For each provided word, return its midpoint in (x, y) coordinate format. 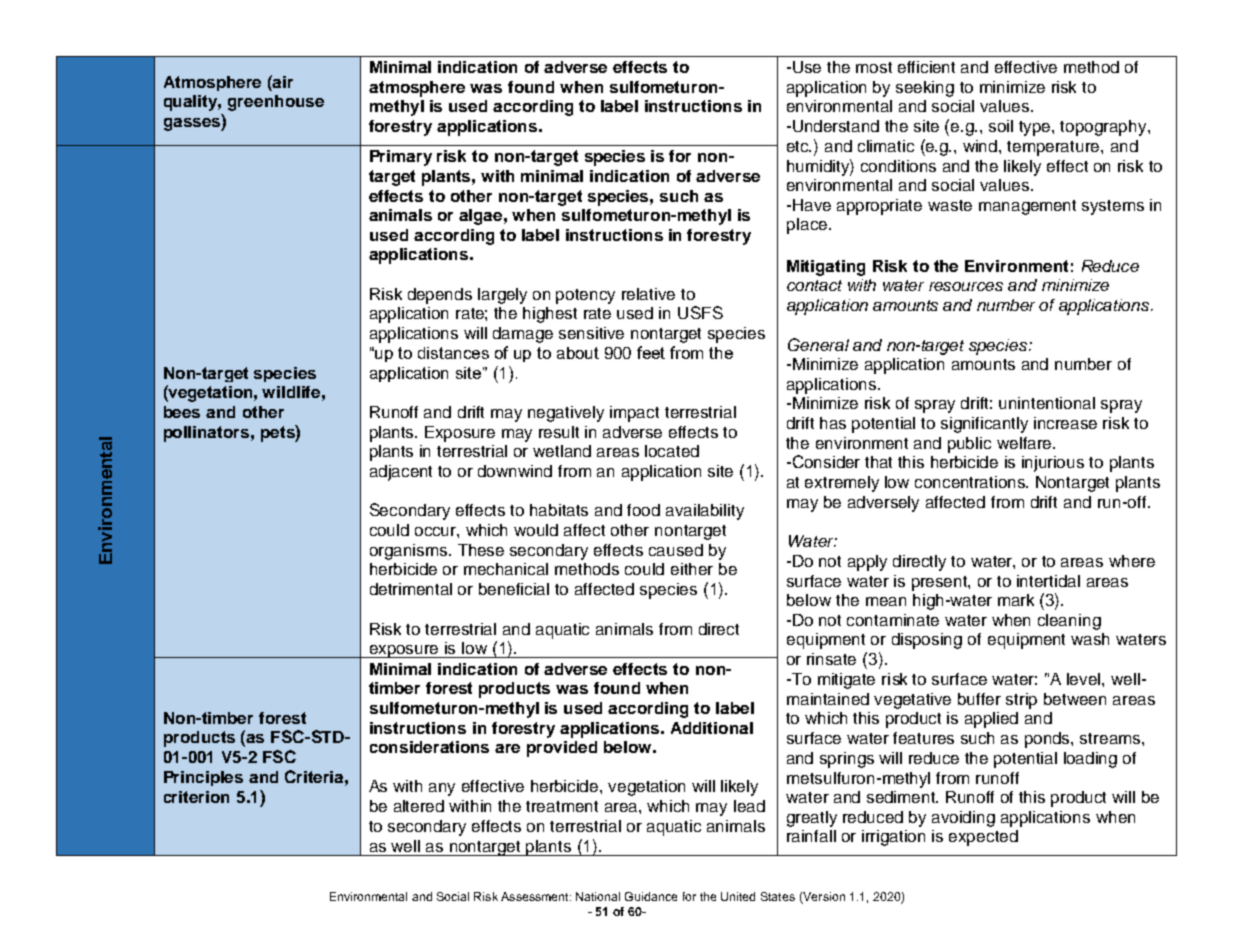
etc (799, 146)
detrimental (411, 589)
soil (1001, 126)
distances (453, 353)
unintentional (1047, 403)
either (692, 569)
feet (651, 352)
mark (1016, 600)
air (282, 81)
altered (419, 806)
